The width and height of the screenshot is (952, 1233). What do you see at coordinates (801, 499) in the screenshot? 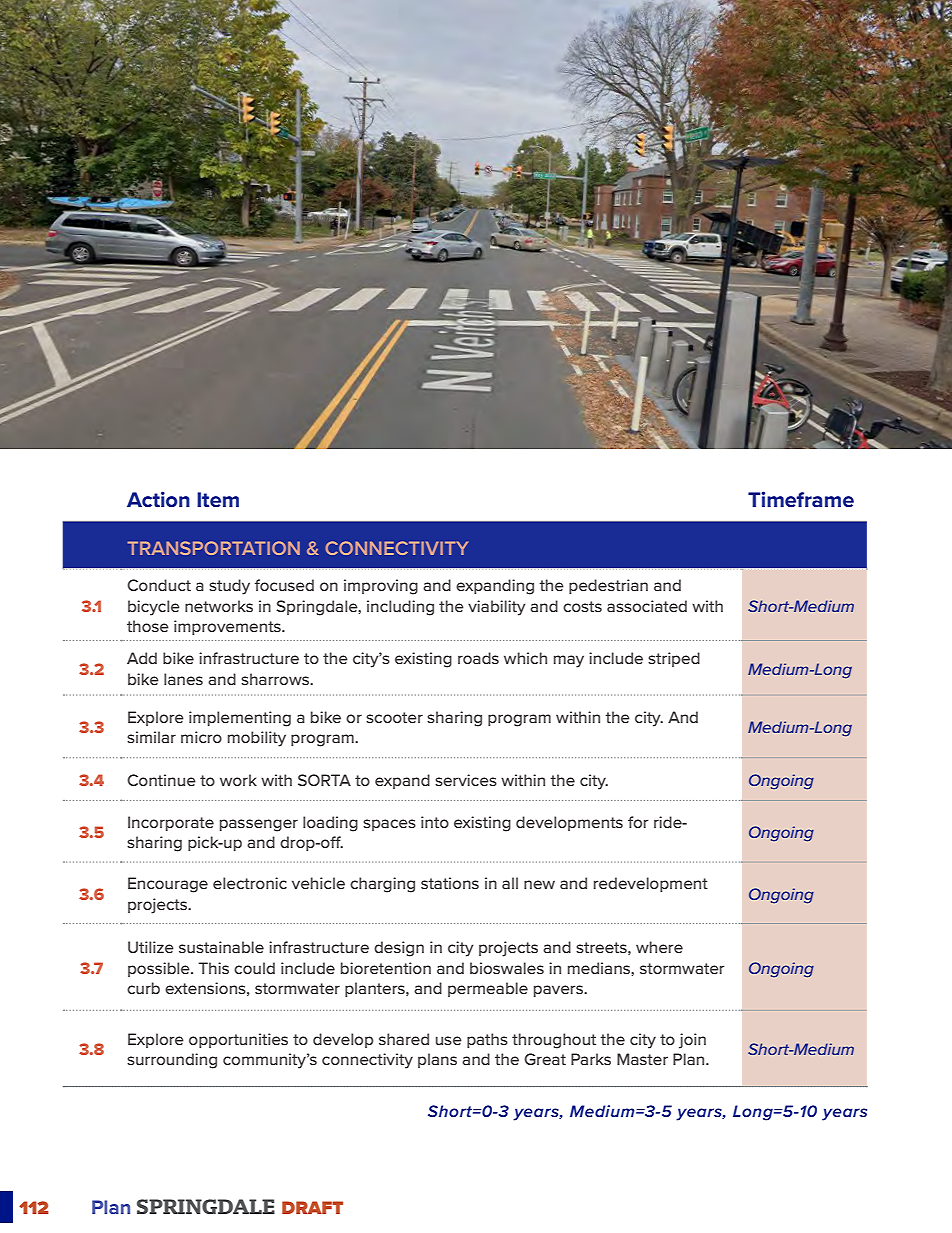
I see `Timeframe` at bounding box center [801, 499].
